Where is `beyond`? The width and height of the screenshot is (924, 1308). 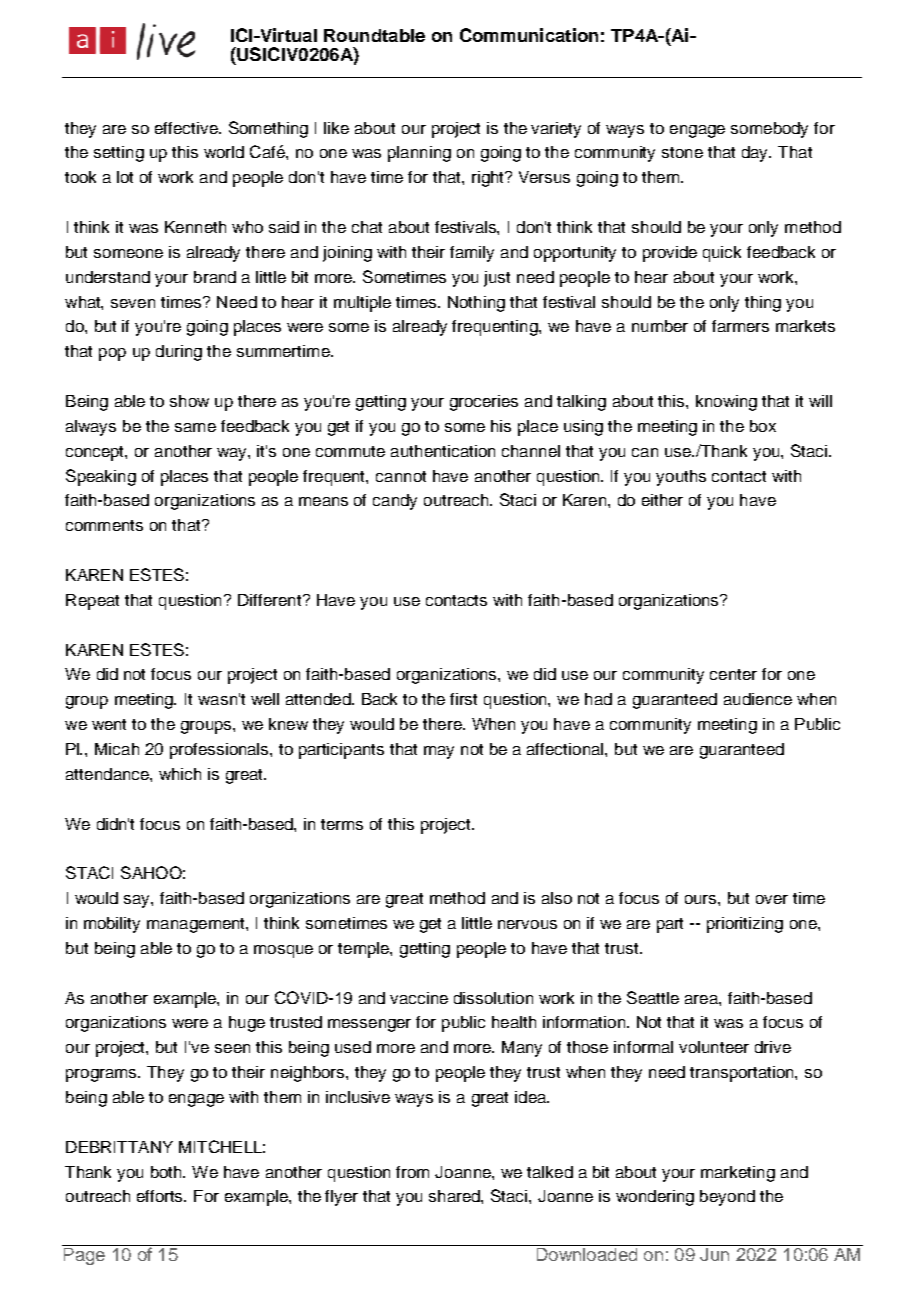
beyond is located at coordinates (727, 1198).
